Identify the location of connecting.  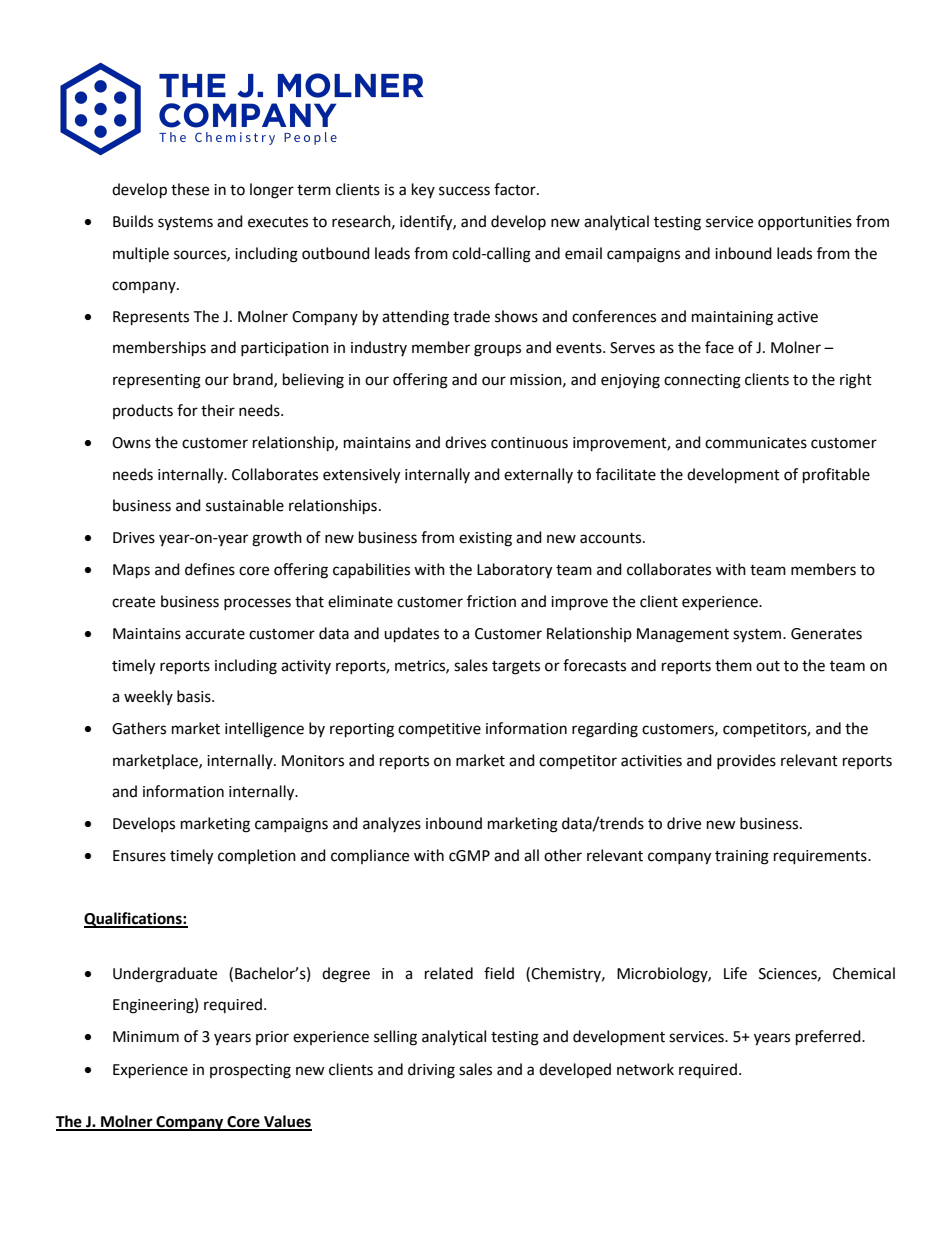
(702, 381).
